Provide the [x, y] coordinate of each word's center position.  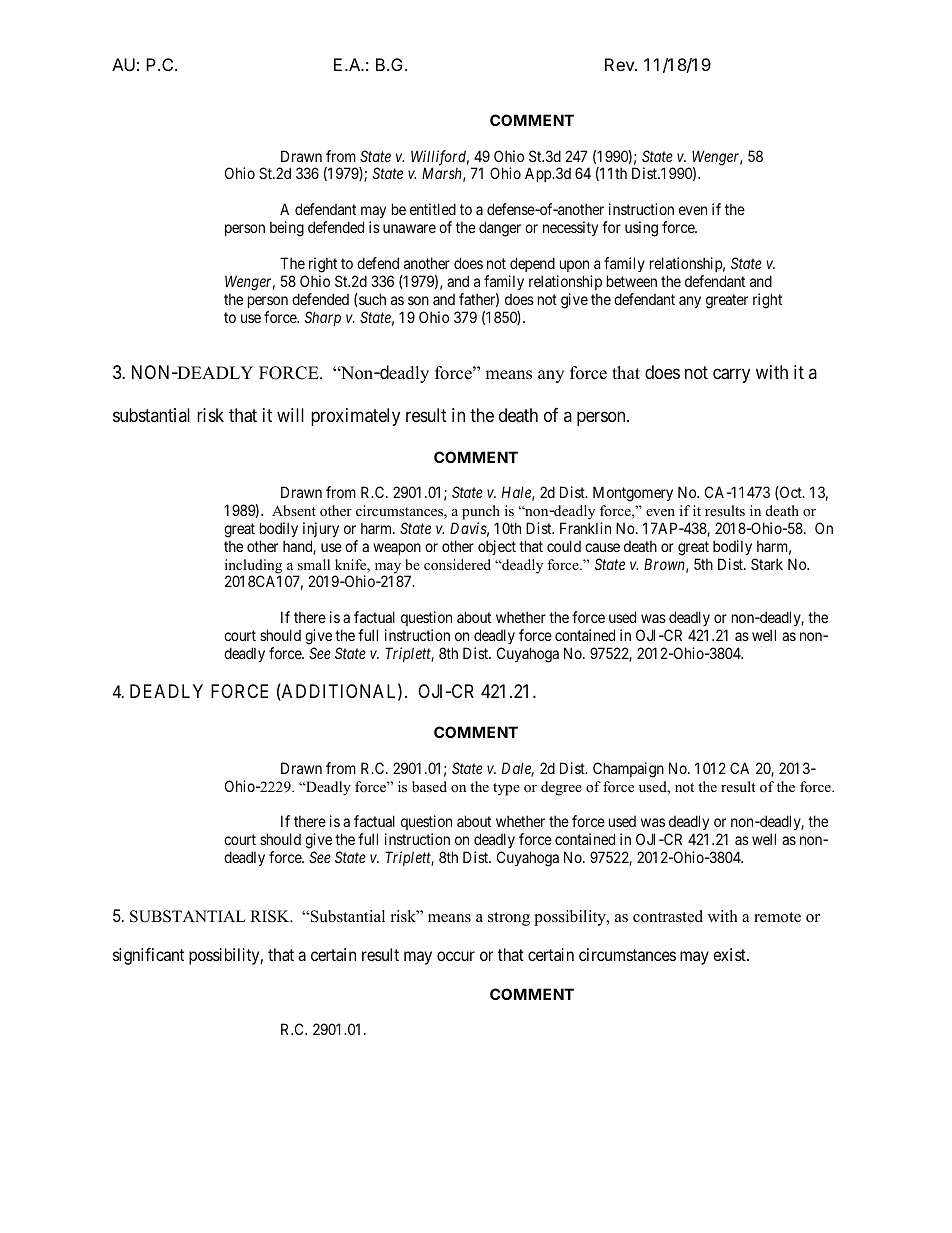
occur [456, 956]
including [253, 567]
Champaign [628, 770]
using [641, 229]
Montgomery [633, 494]
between [632, 281]
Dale [518, 769]
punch [481, 512]
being [287, 229]
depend [532, 264]
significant [148, 956]
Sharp [323, 318]
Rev [620, 64]
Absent [294, 510]
